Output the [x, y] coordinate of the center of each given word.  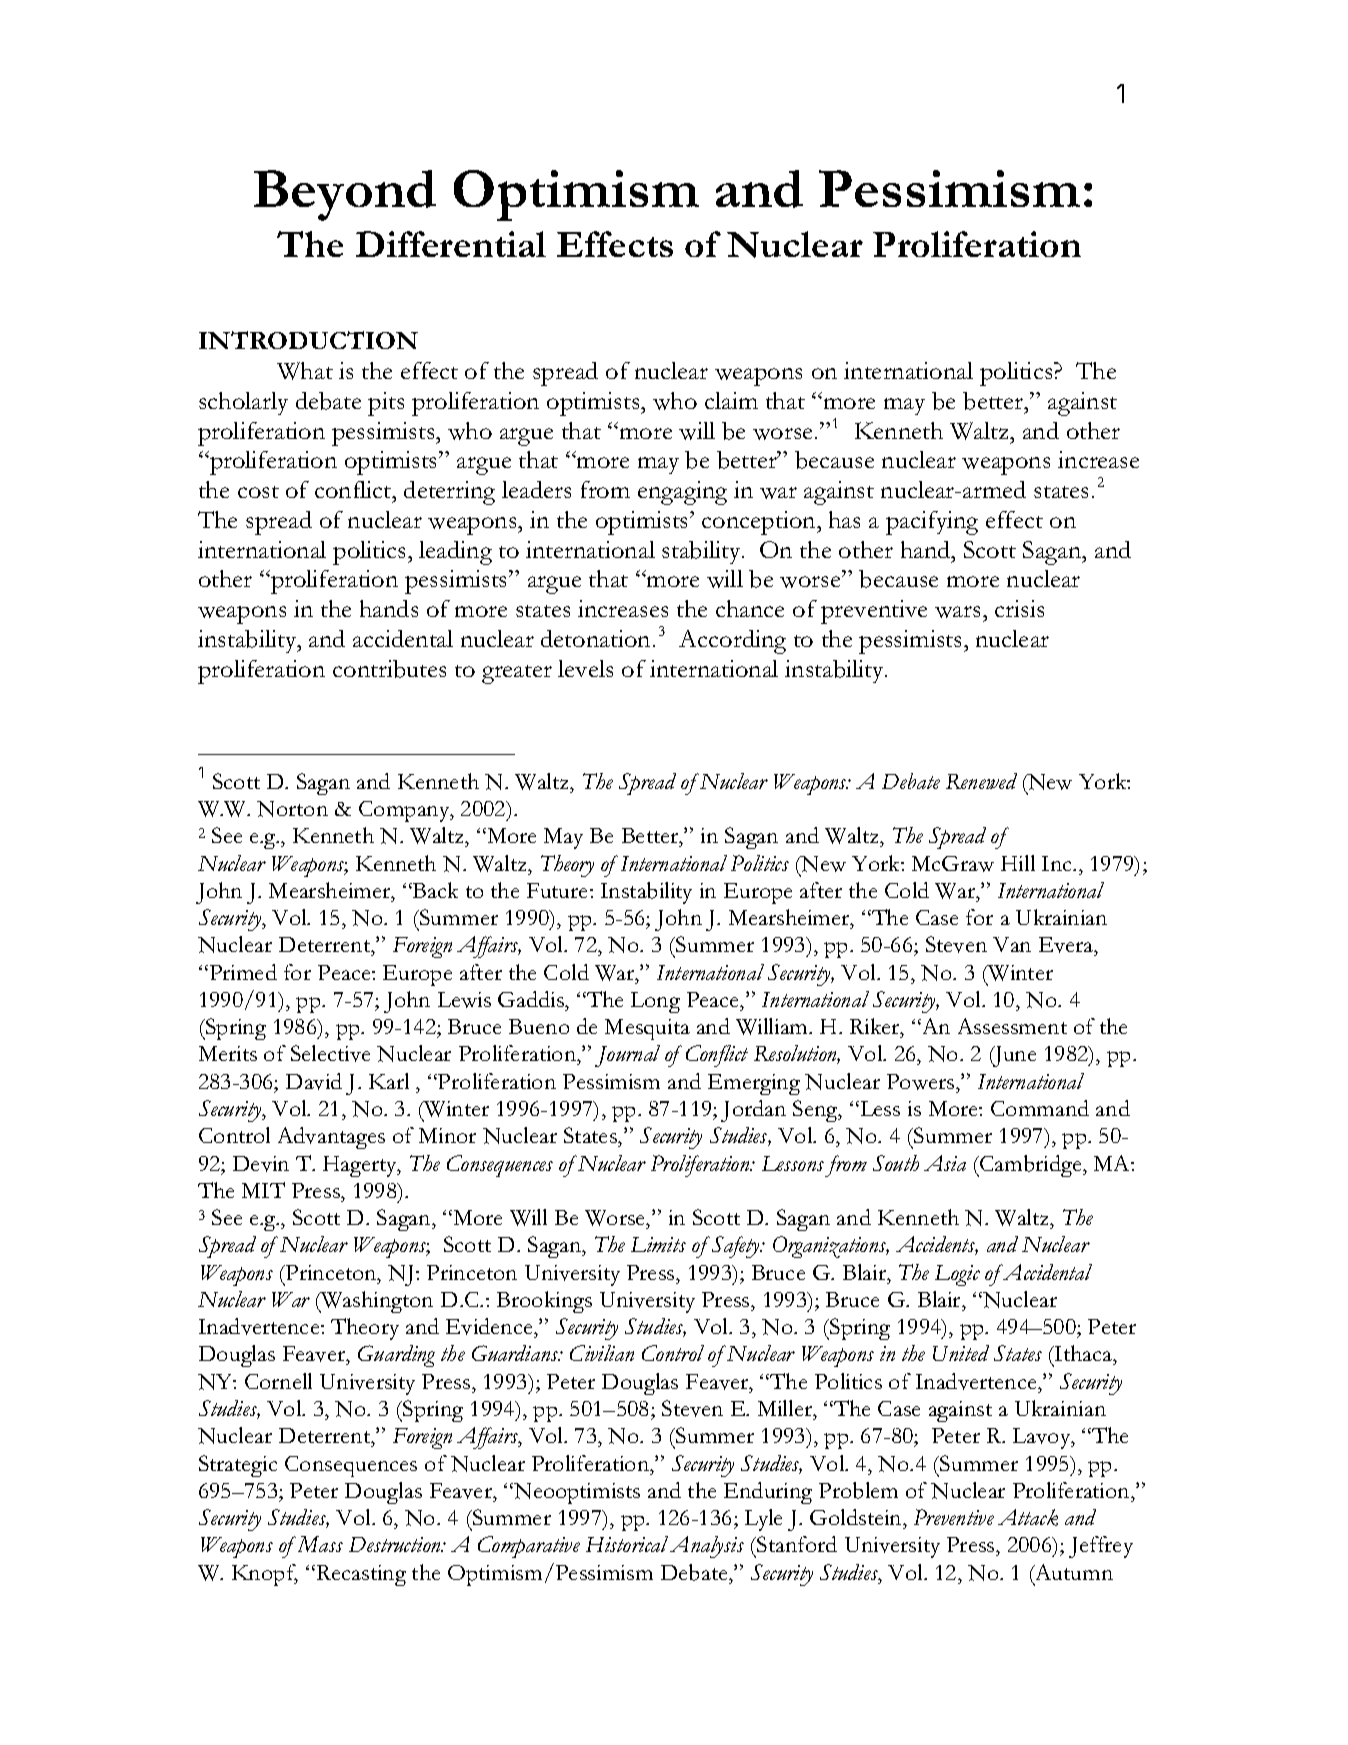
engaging [682, 493]
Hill [1018, 863]
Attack [1028, 1517]
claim [731, 400]
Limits [658, 1244]
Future [559, 890]
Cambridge [1031, 1166]
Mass [319, 1544]
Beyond [345, 195]
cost [258, 492]
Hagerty [361, 1166]
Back [434, 890]
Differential [451, 244]
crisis [1019, 608]
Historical [627, 1544]
